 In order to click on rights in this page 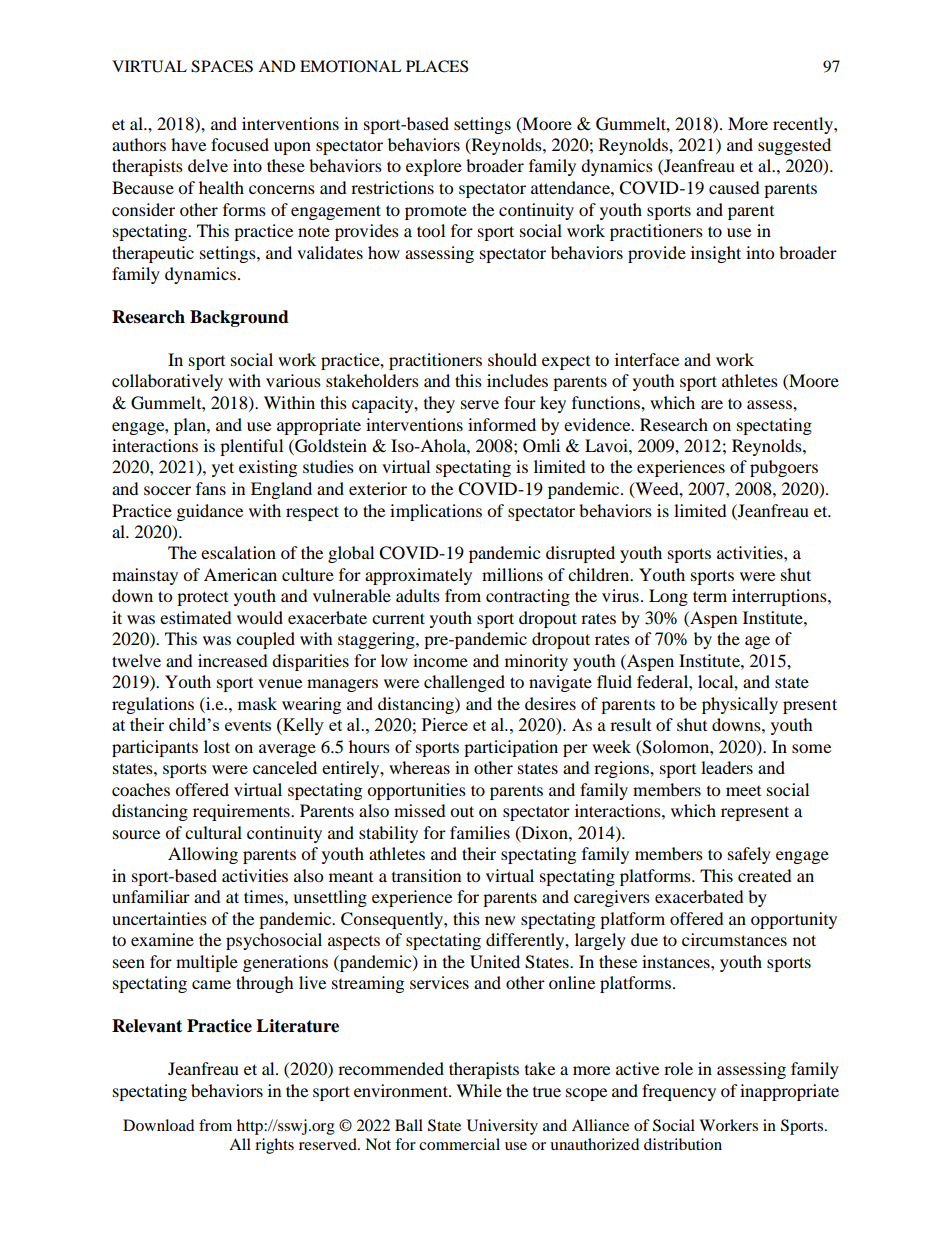, I will do `click(274, 1146)`.
